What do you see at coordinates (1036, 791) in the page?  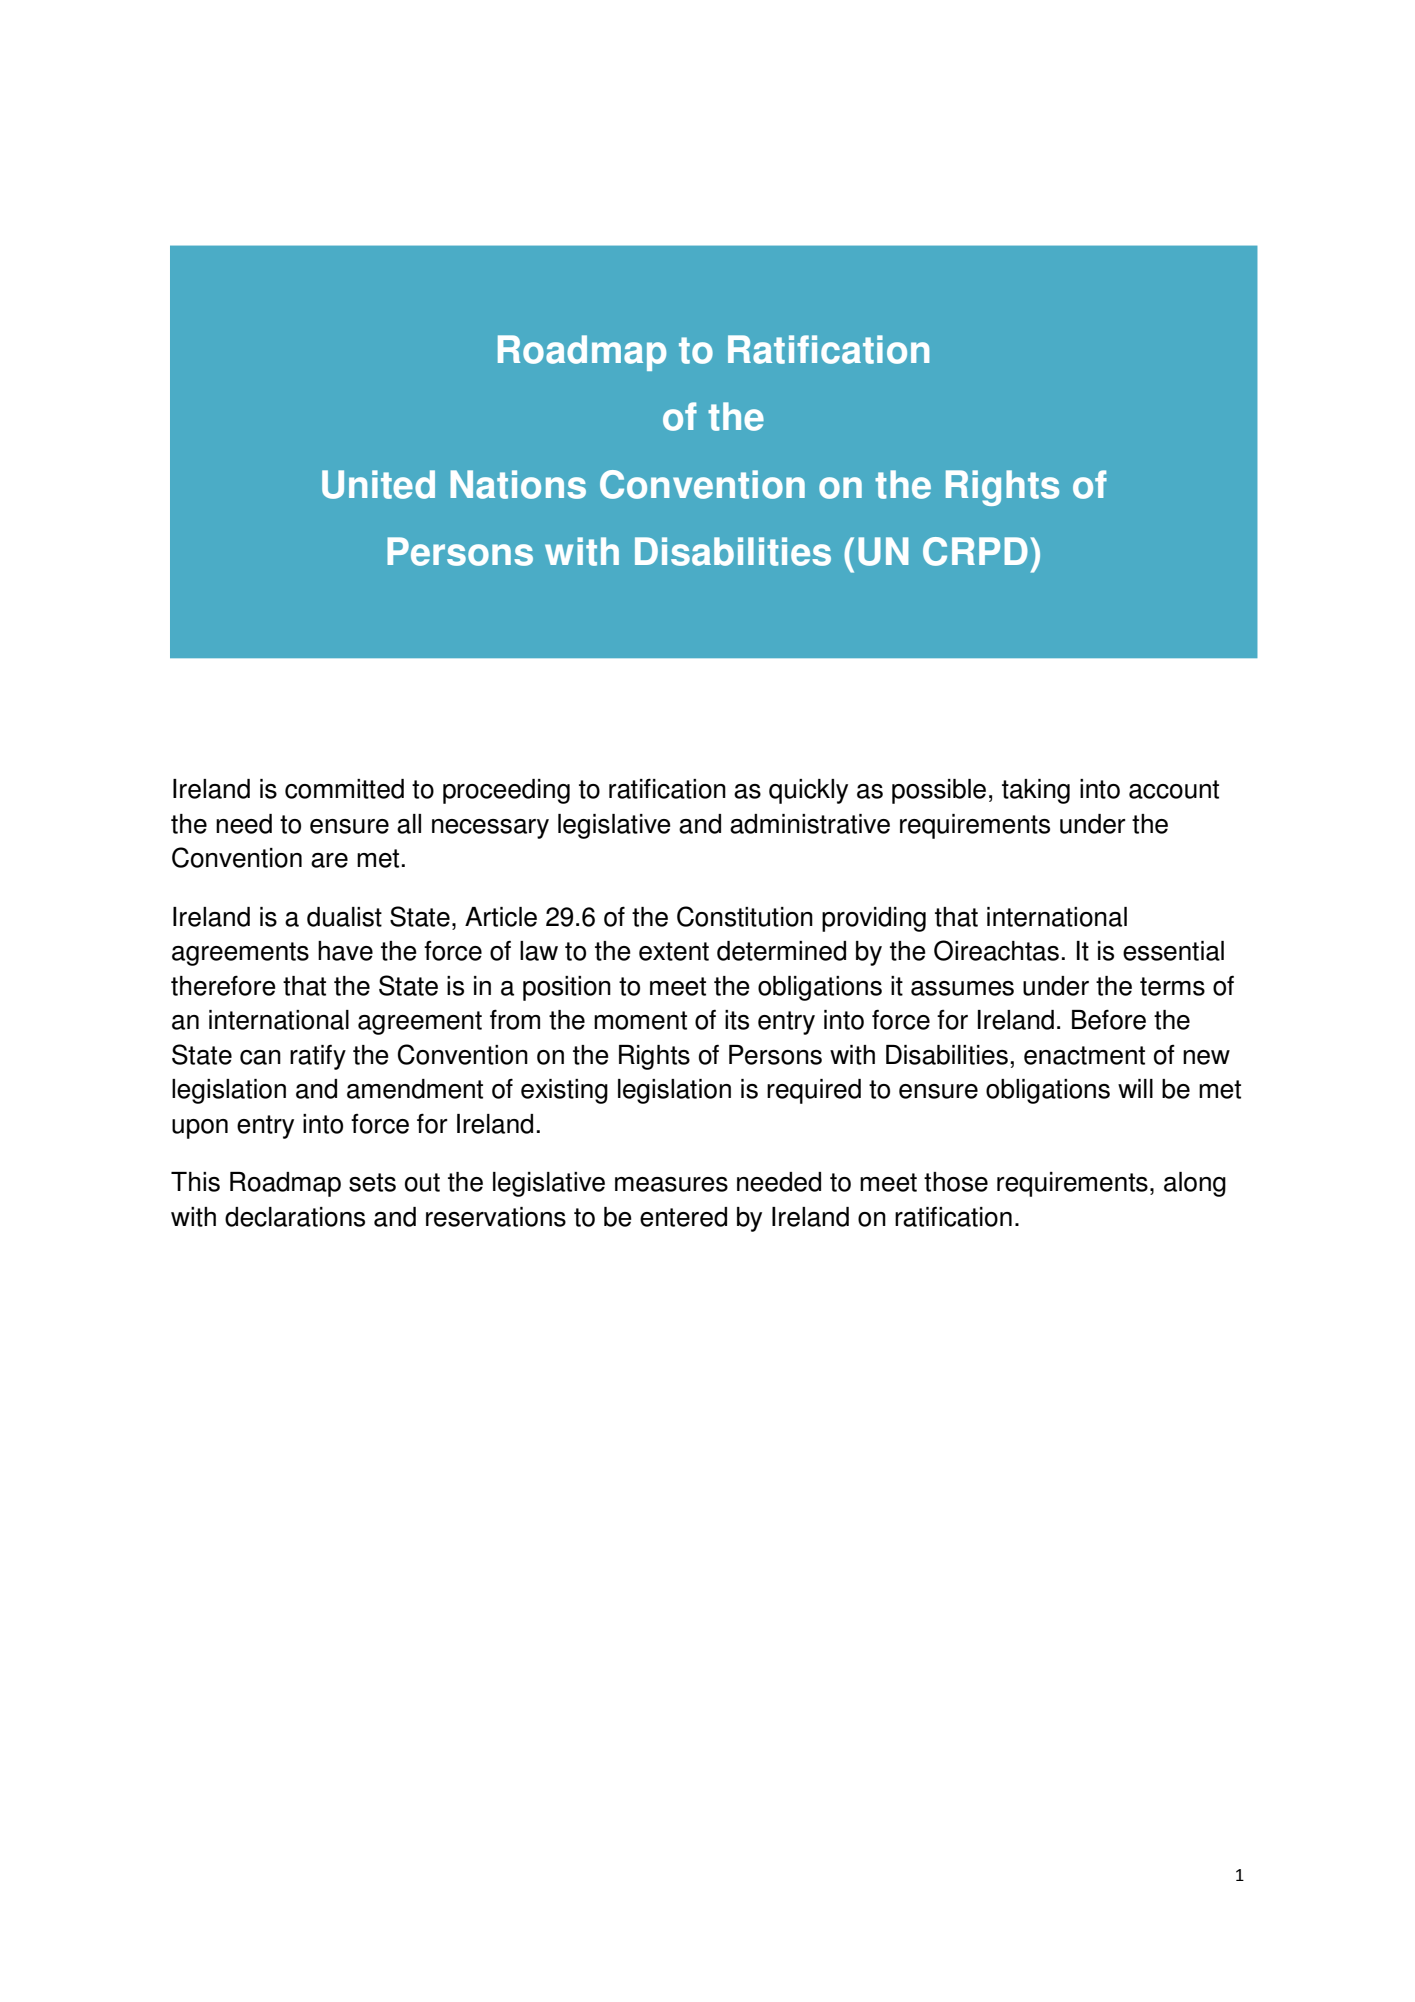 I see `taking` at bounding box center [1036, 791].
